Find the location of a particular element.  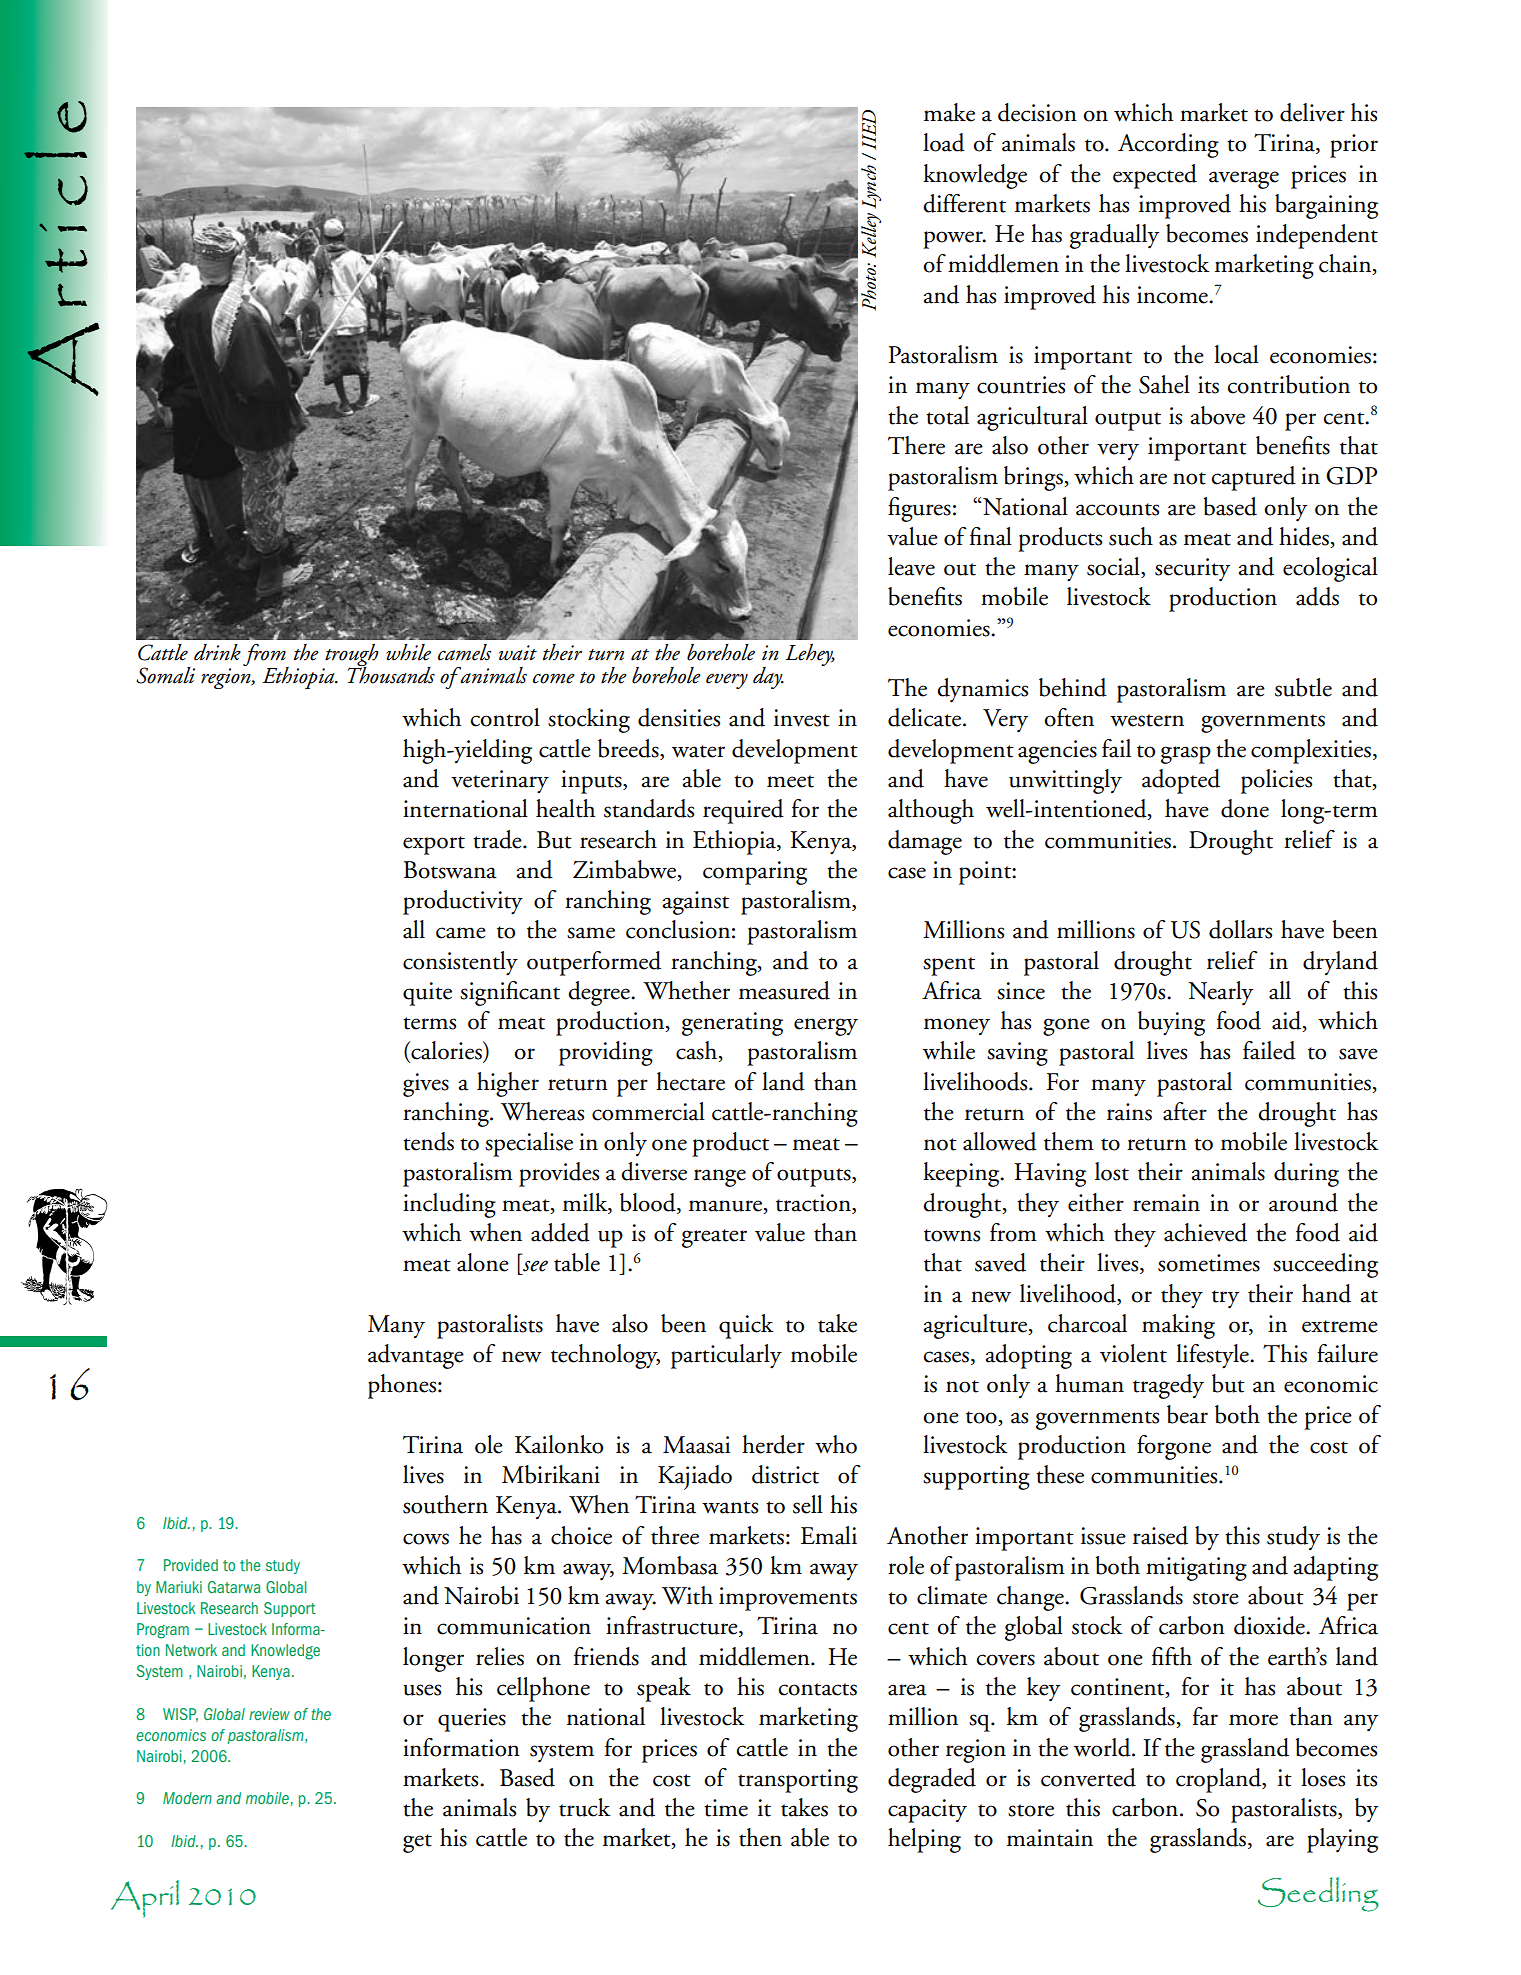

make is located at coordinates (949, 112).
